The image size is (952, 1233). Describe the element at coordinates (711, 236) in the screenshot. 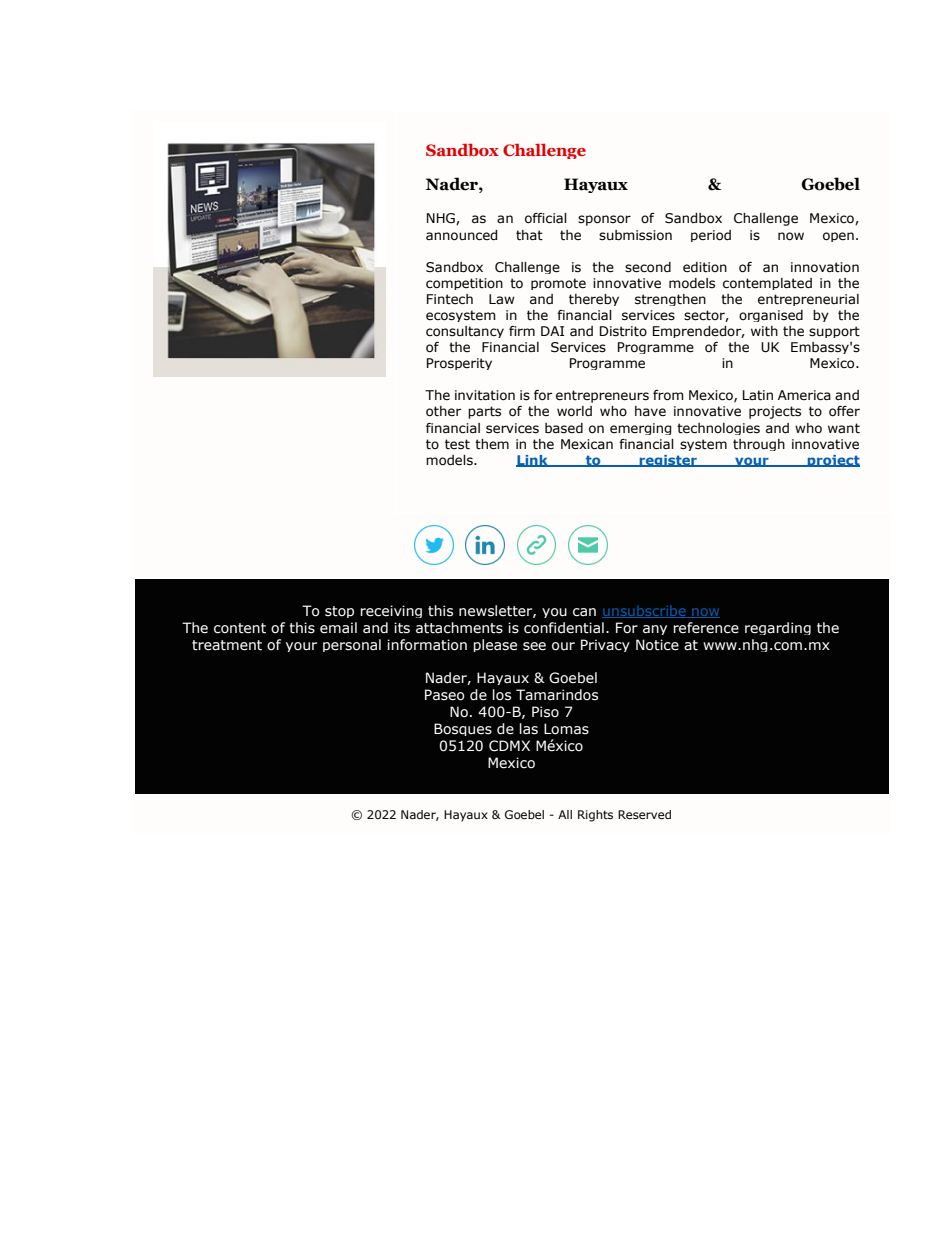

I see `period` at that location.
